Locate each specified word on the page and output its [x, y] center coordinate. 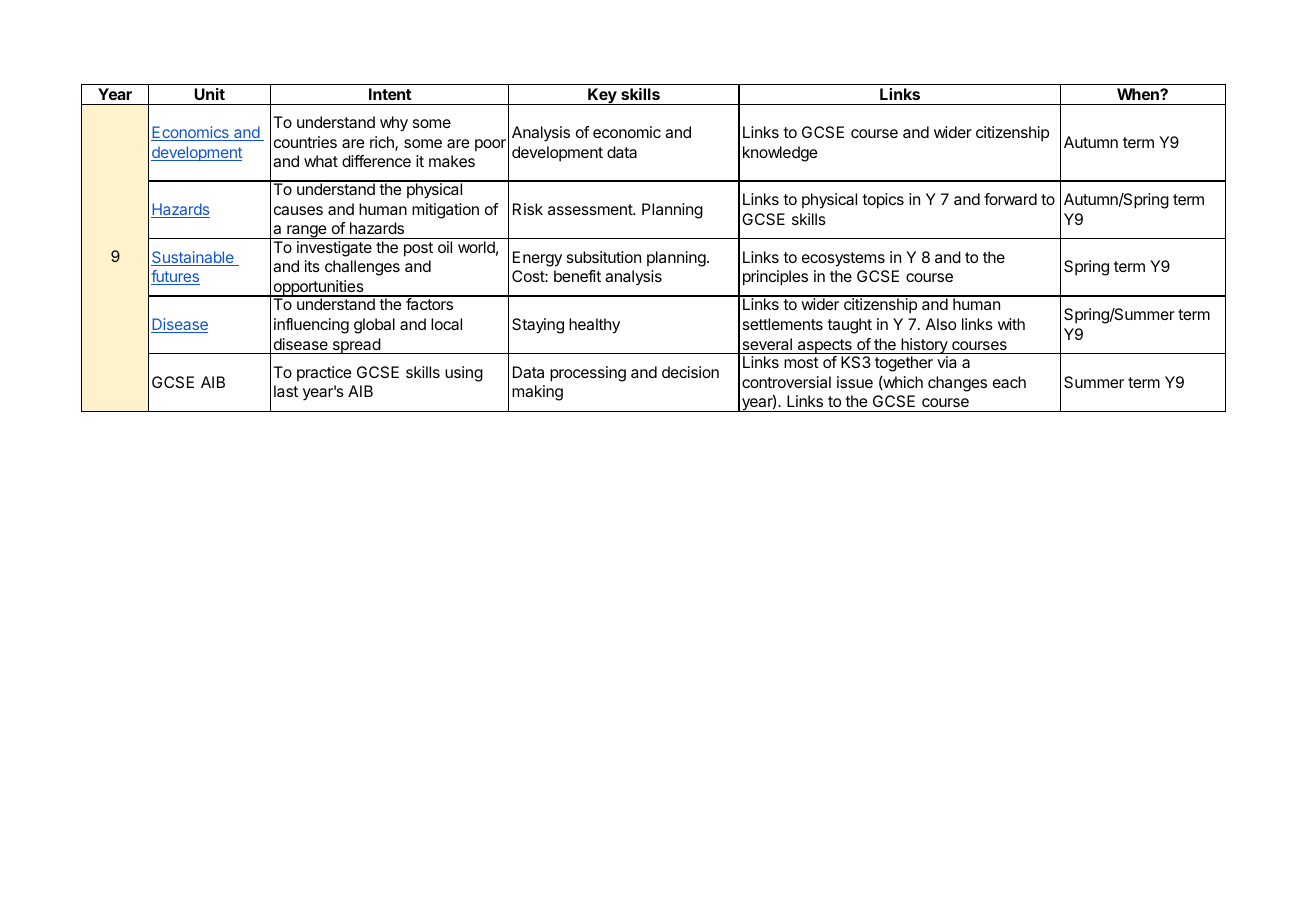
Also [941, 324]
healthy [594, 326]
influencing [311, 326]
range [307, 232]
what [321, 161]
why [394, 124]
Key [602, 96]
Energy [537, 259]
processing [588, 374]
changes [957, 384]
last [286, 391]
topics [883, 201]
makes [452, 161]
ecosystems [843, 259]
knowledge [780, 154]
